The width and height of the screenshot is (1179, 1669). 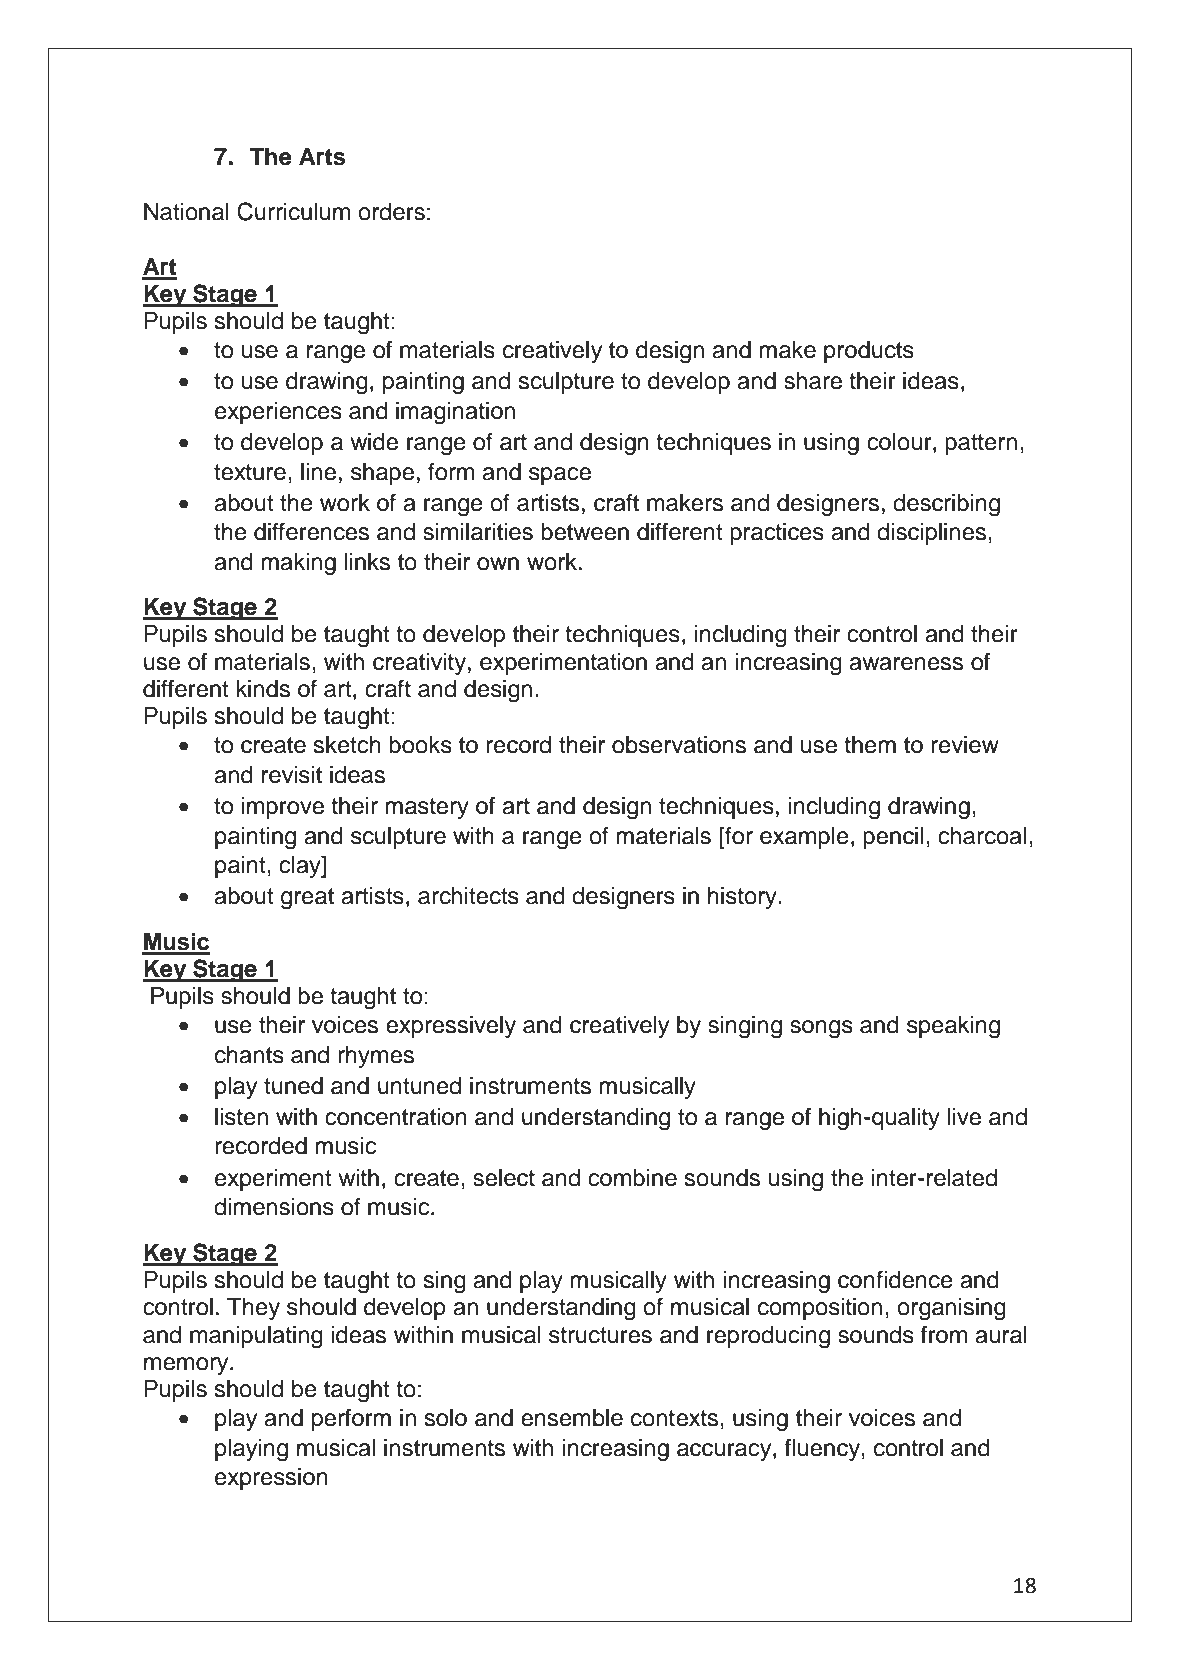 What do you see at coordinates (632, 1178) in the screenshot?
I see `combine` at bounding box center [632, 1178].
